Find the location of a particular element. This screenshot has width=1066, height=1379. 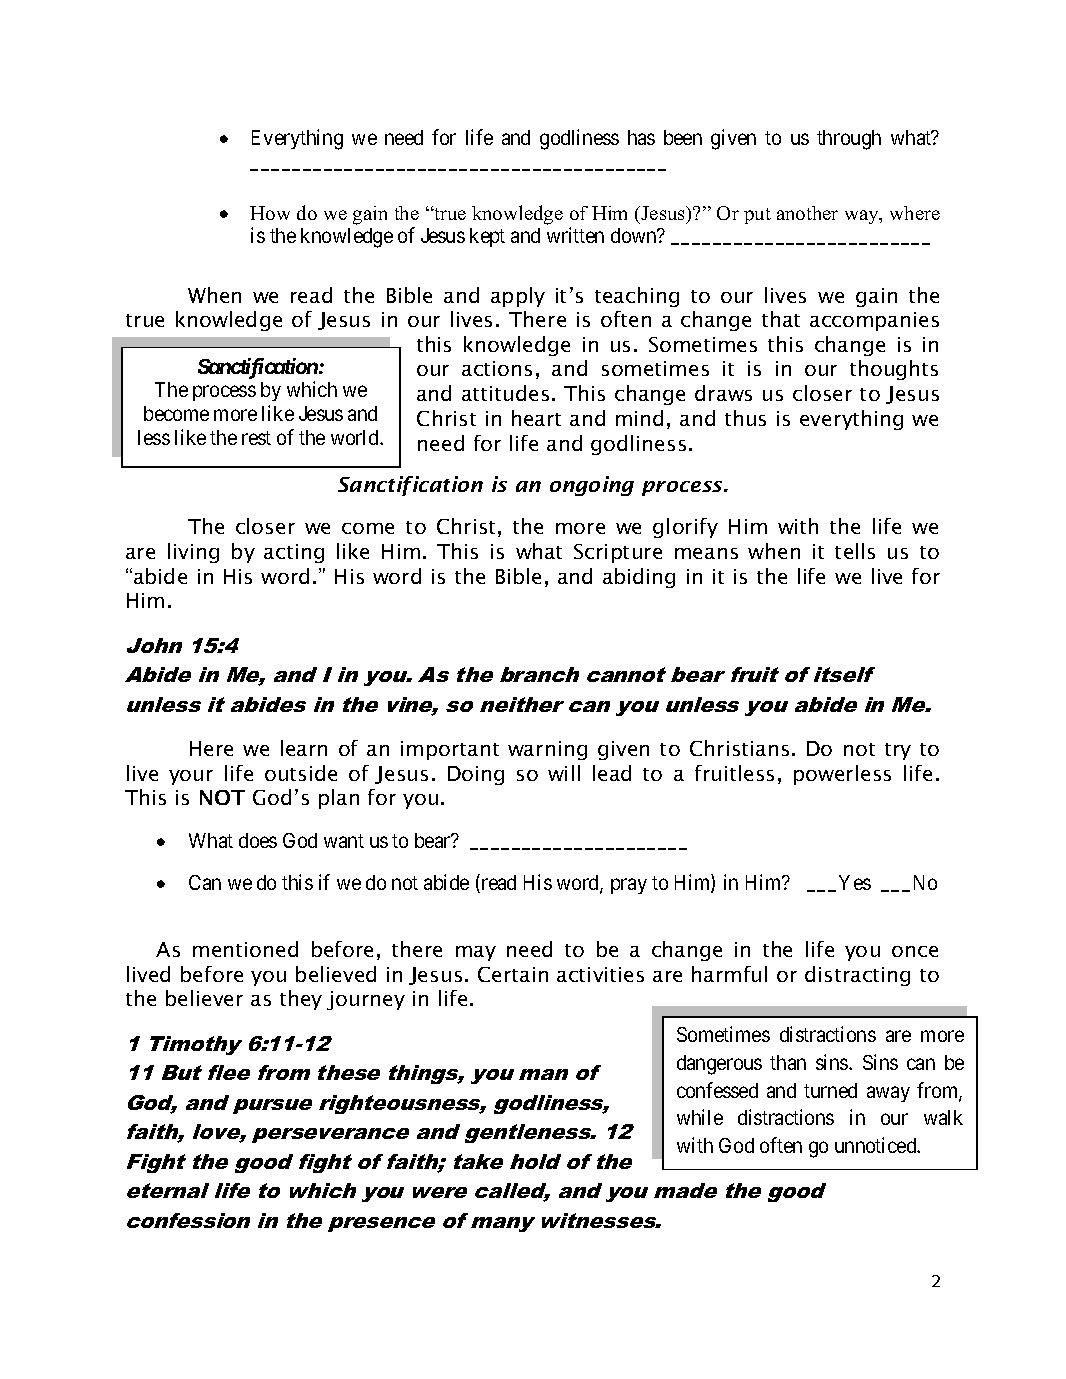

living is located at coordinates (193, 553).
